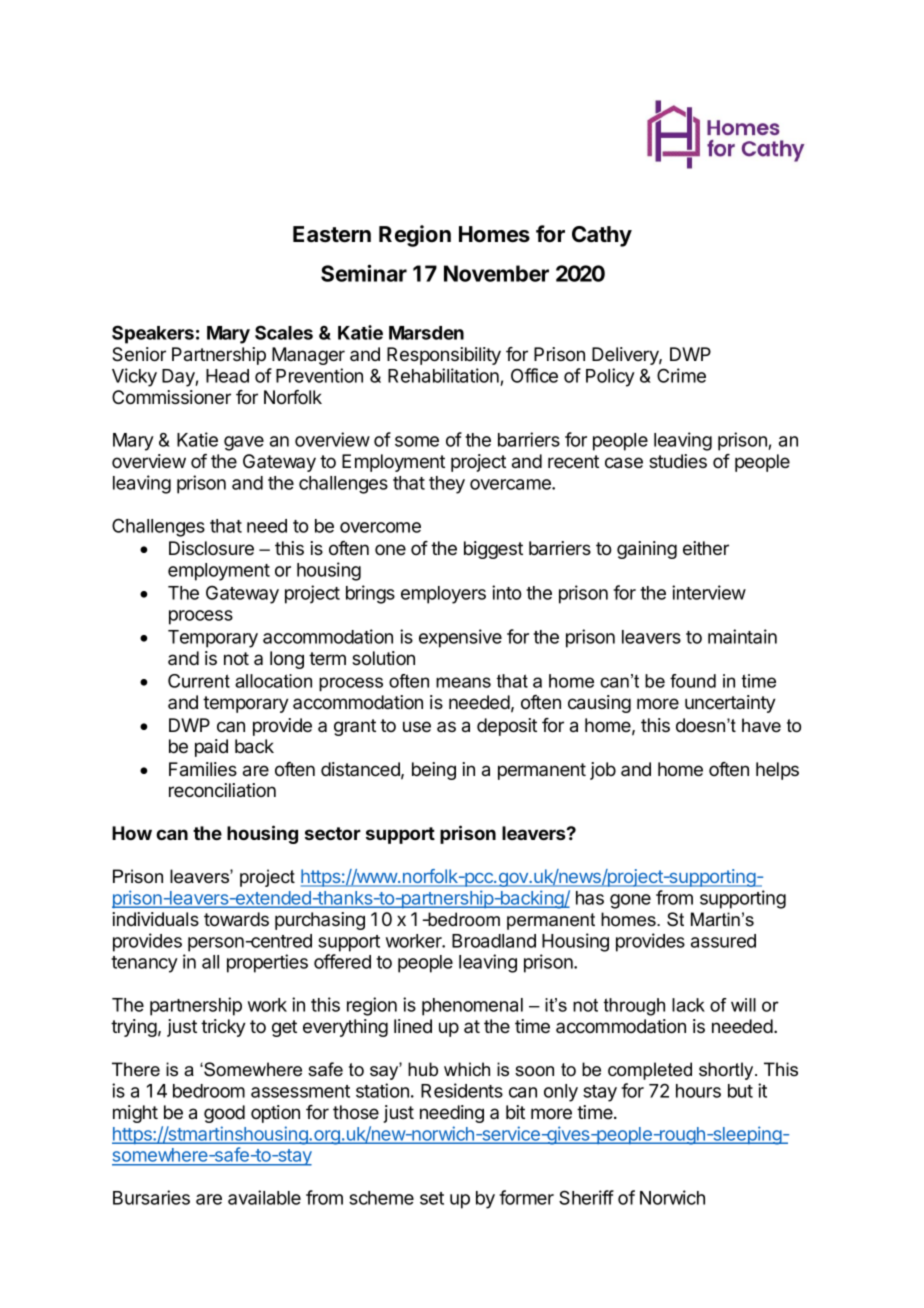 This screenshot has width=924, height=1308. What do you see at coordinates (264, 1197) in the screenshot?
I see `available` at bounding box center [264, 1197].
